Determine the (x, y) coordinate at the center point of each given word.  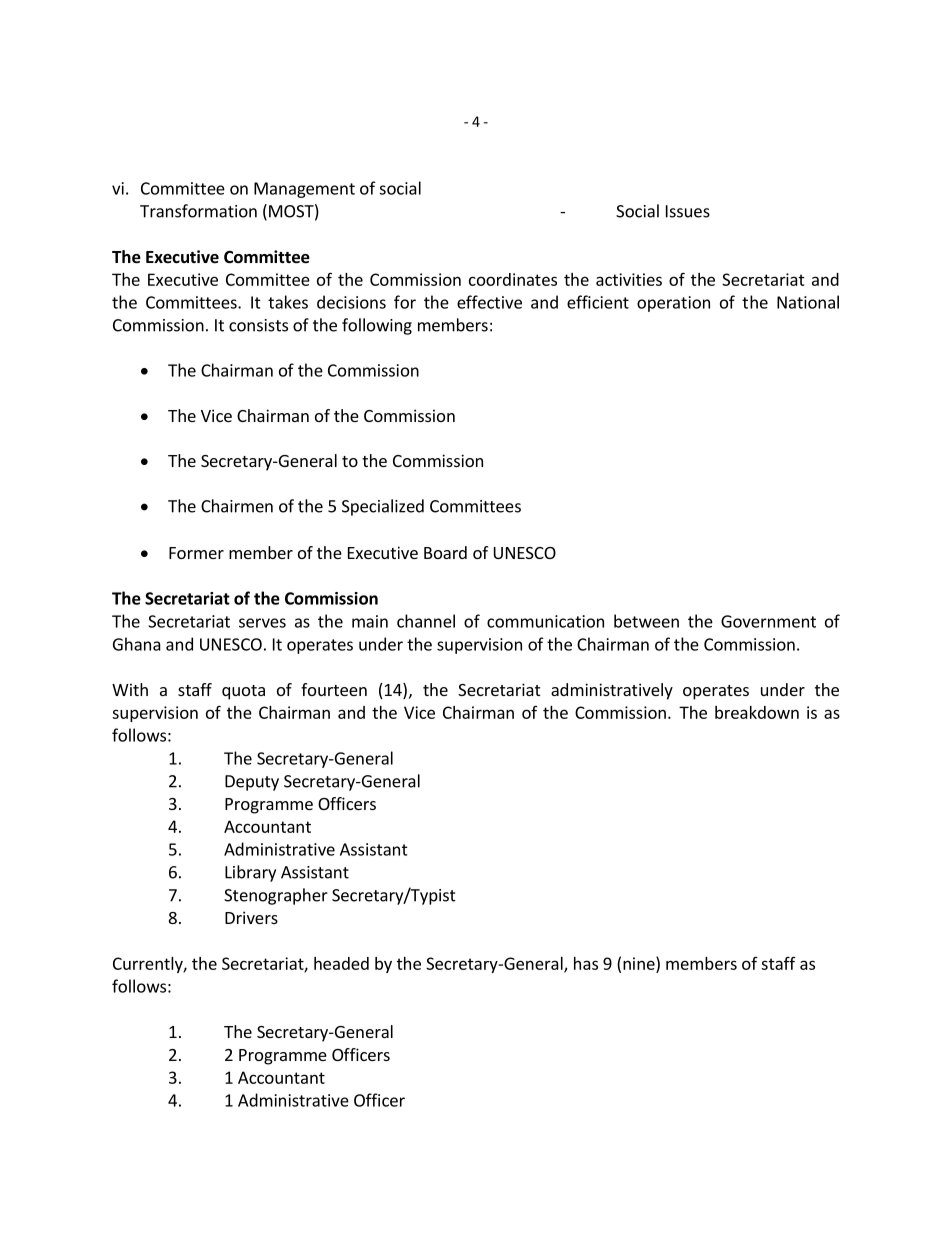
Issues (688, 211)
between (646, 621)
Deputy (252, 783)
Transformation (198, 211)
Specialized (383, 507)
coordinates (513, 279)
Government (768, 621)
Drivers (251, 917)
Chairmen (237, 506)
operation (673, 304)
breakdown (757, 712)
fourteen (334, 689)
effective (489, 302)
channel (426, 621)
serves (262, 623)
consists (258, 325)
